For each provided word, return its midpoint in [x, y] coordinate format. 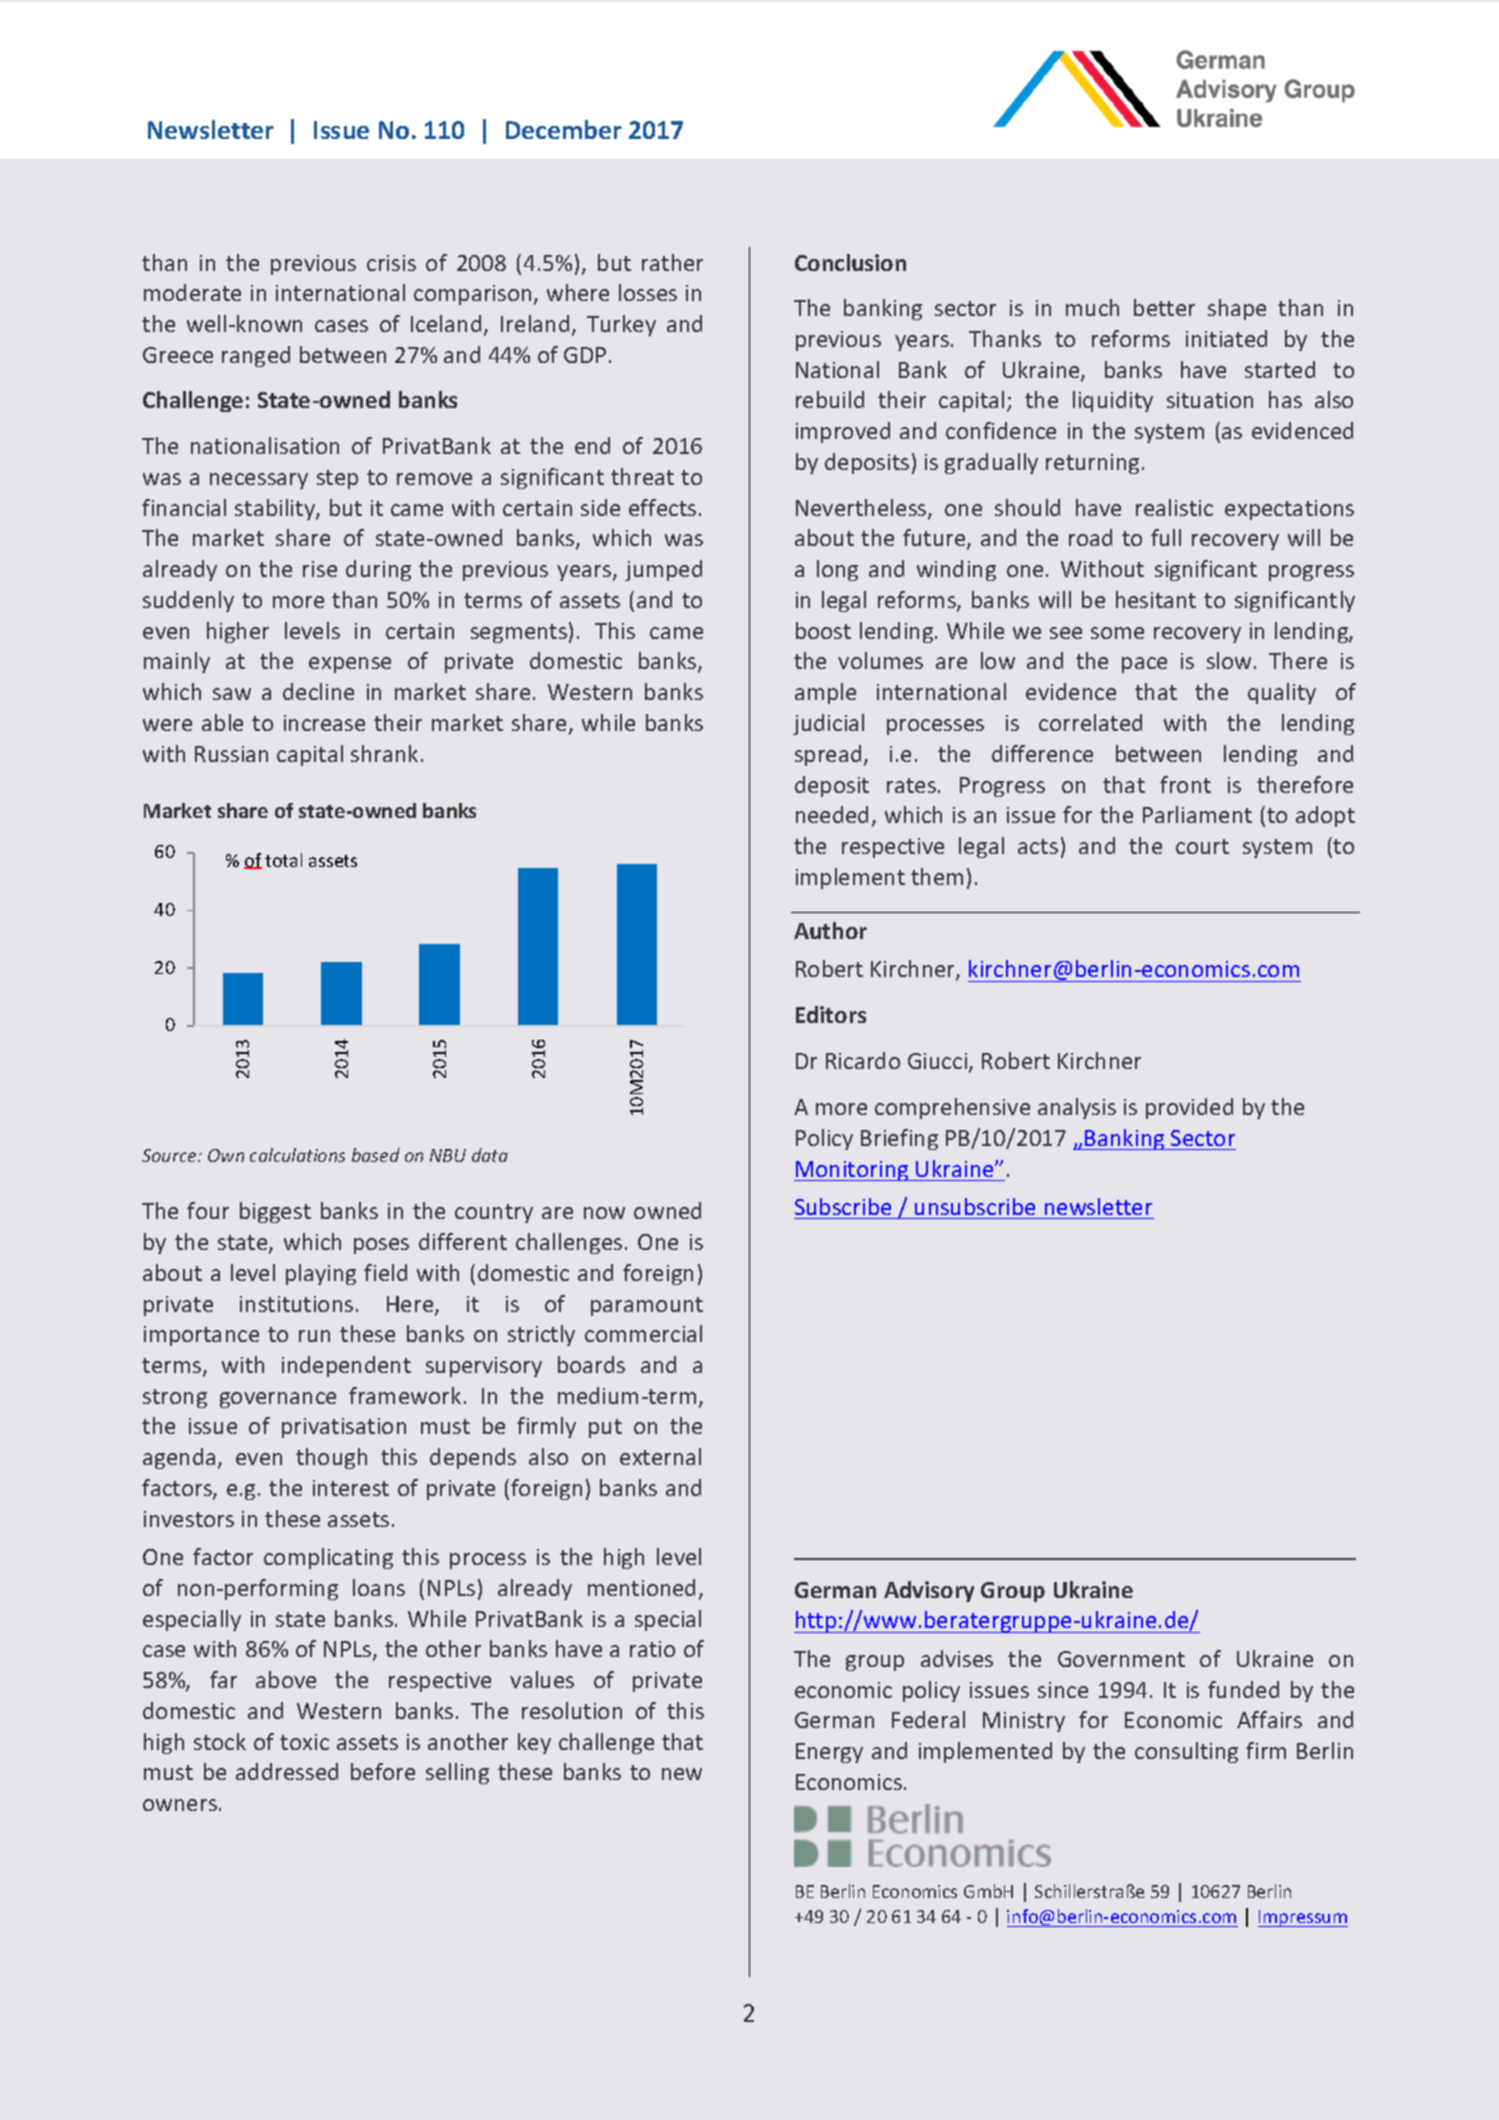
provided [1189, 1108]
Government [1121, 1659]
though [331, 1458]
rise [320, 569]
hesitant [1156, 599]
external [660, 1456]
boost [823, 630]
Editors [831, 1014]
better [1164, 307]
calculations [297, 1155]
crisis [391, 263]
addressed [287, 1771]
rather [672, 262]
